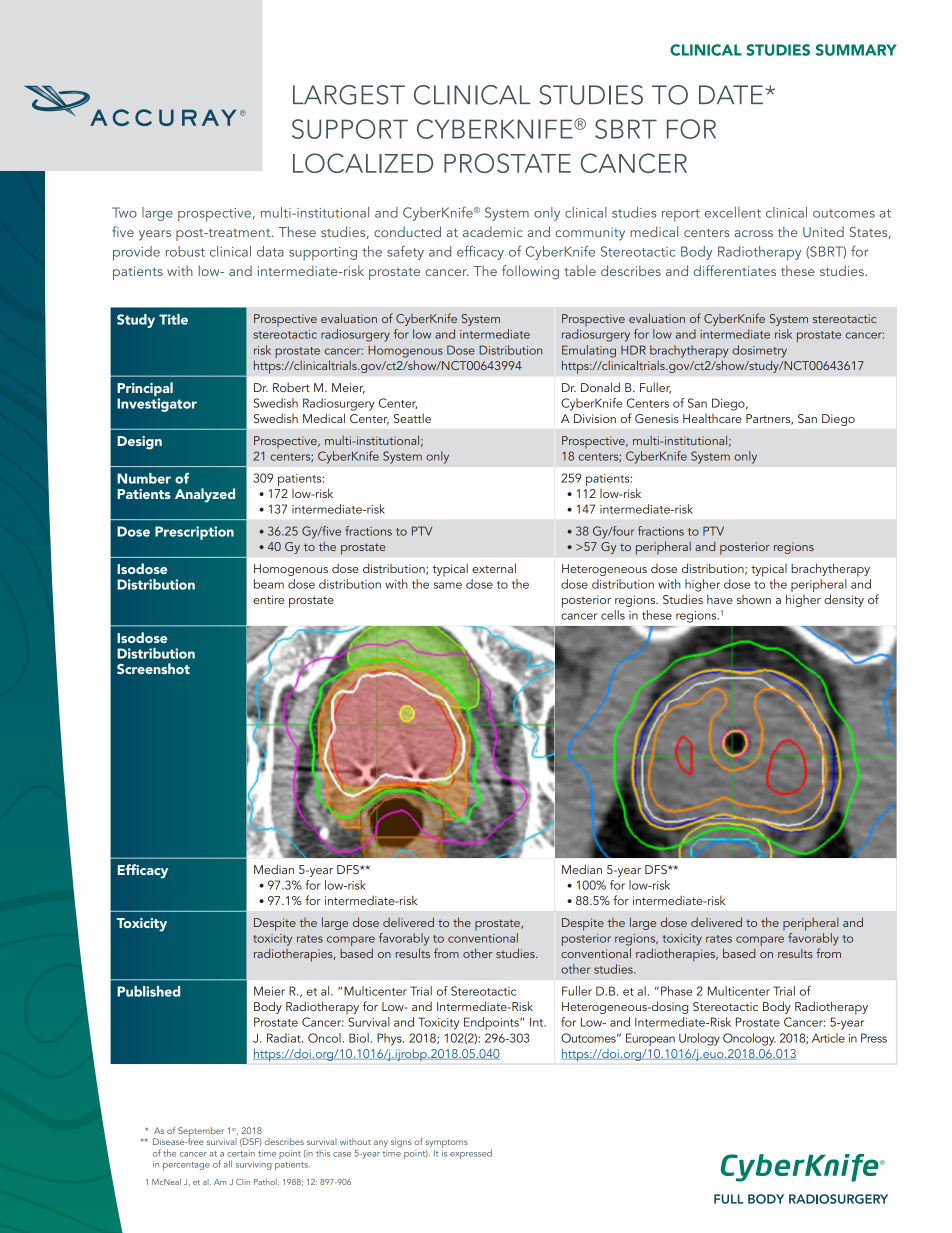 The image size is (952, 1233). Describe the element at coordinates (446, 1143) in the image. I see `symptoms` at that location.
